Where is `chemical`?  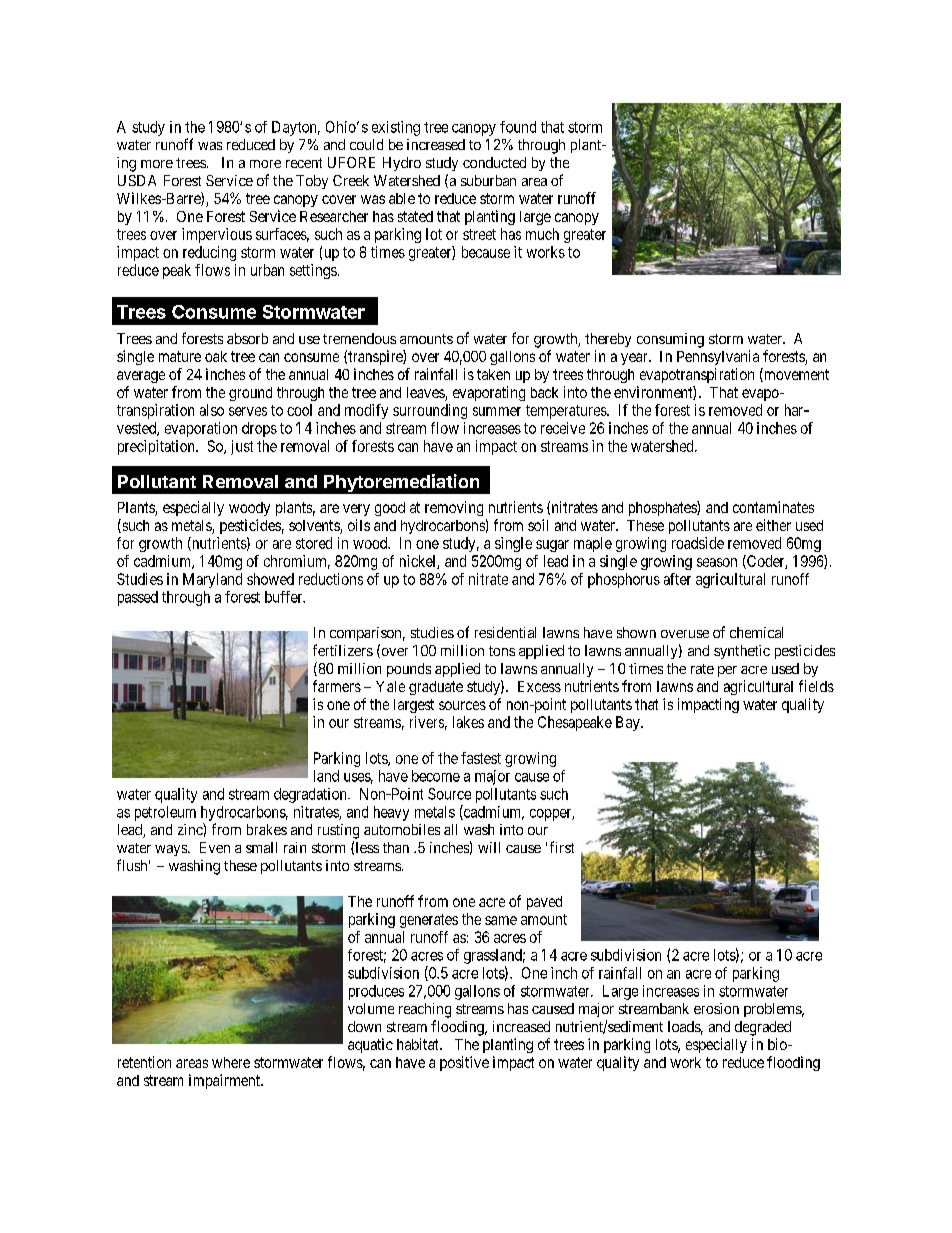
chemical is located at coordinates (756, 632).
